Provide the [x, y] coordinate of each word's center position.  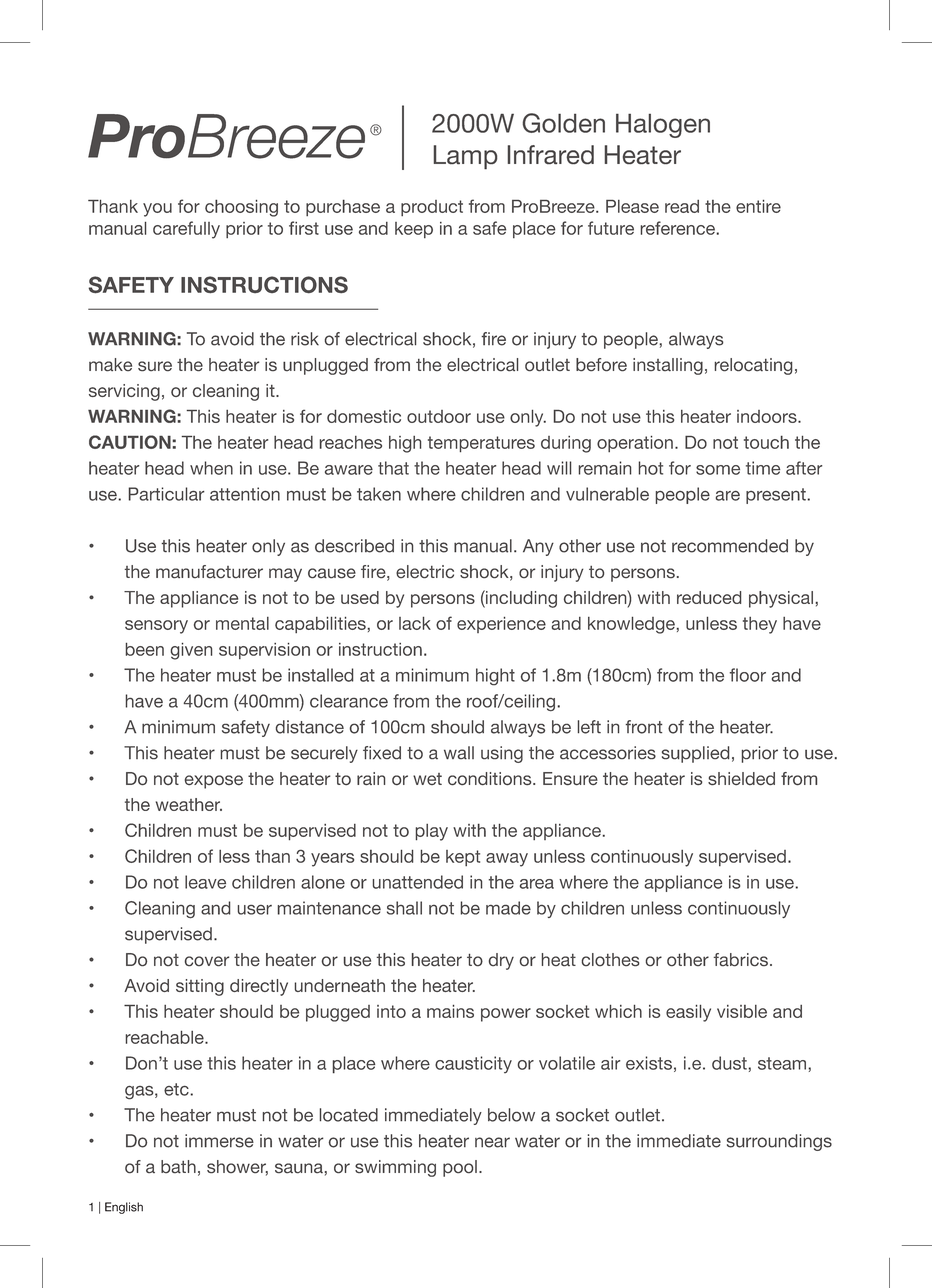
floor [748, 675]
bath [178, 1167]
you [157, 210]
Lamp [465, 157]
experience [501, 625]
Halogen [663, 125]
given [191, 651]
